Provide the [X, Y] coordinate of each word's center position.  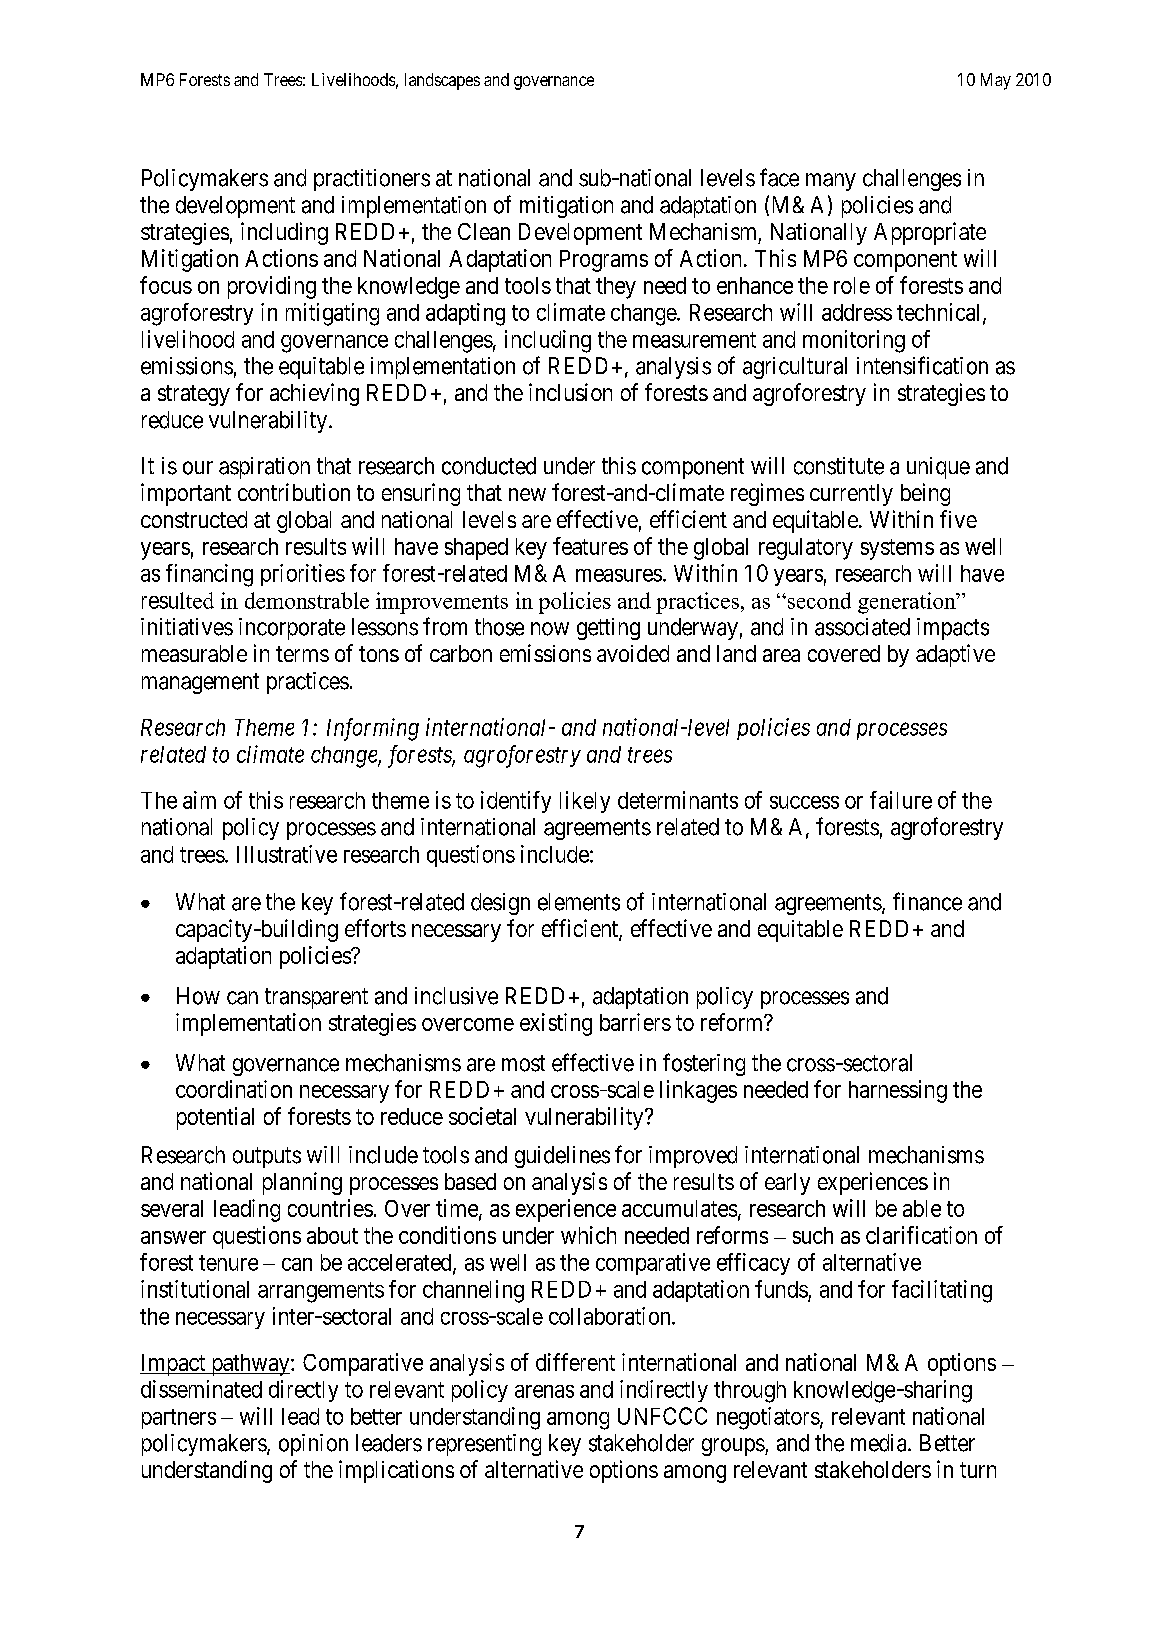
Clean [484, 231]
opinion [313, 1445]
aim [199, 800]
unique [938, 468]
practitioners [372, 180]
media [880, 1443]
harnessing [898, 1091]
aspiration [264, 468]
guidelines [562, 1157]
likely [585, 802]
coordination [234, 1089]
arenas [544, 1391]
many [831, 182]
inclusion [570, 392]
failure [901, 800]
